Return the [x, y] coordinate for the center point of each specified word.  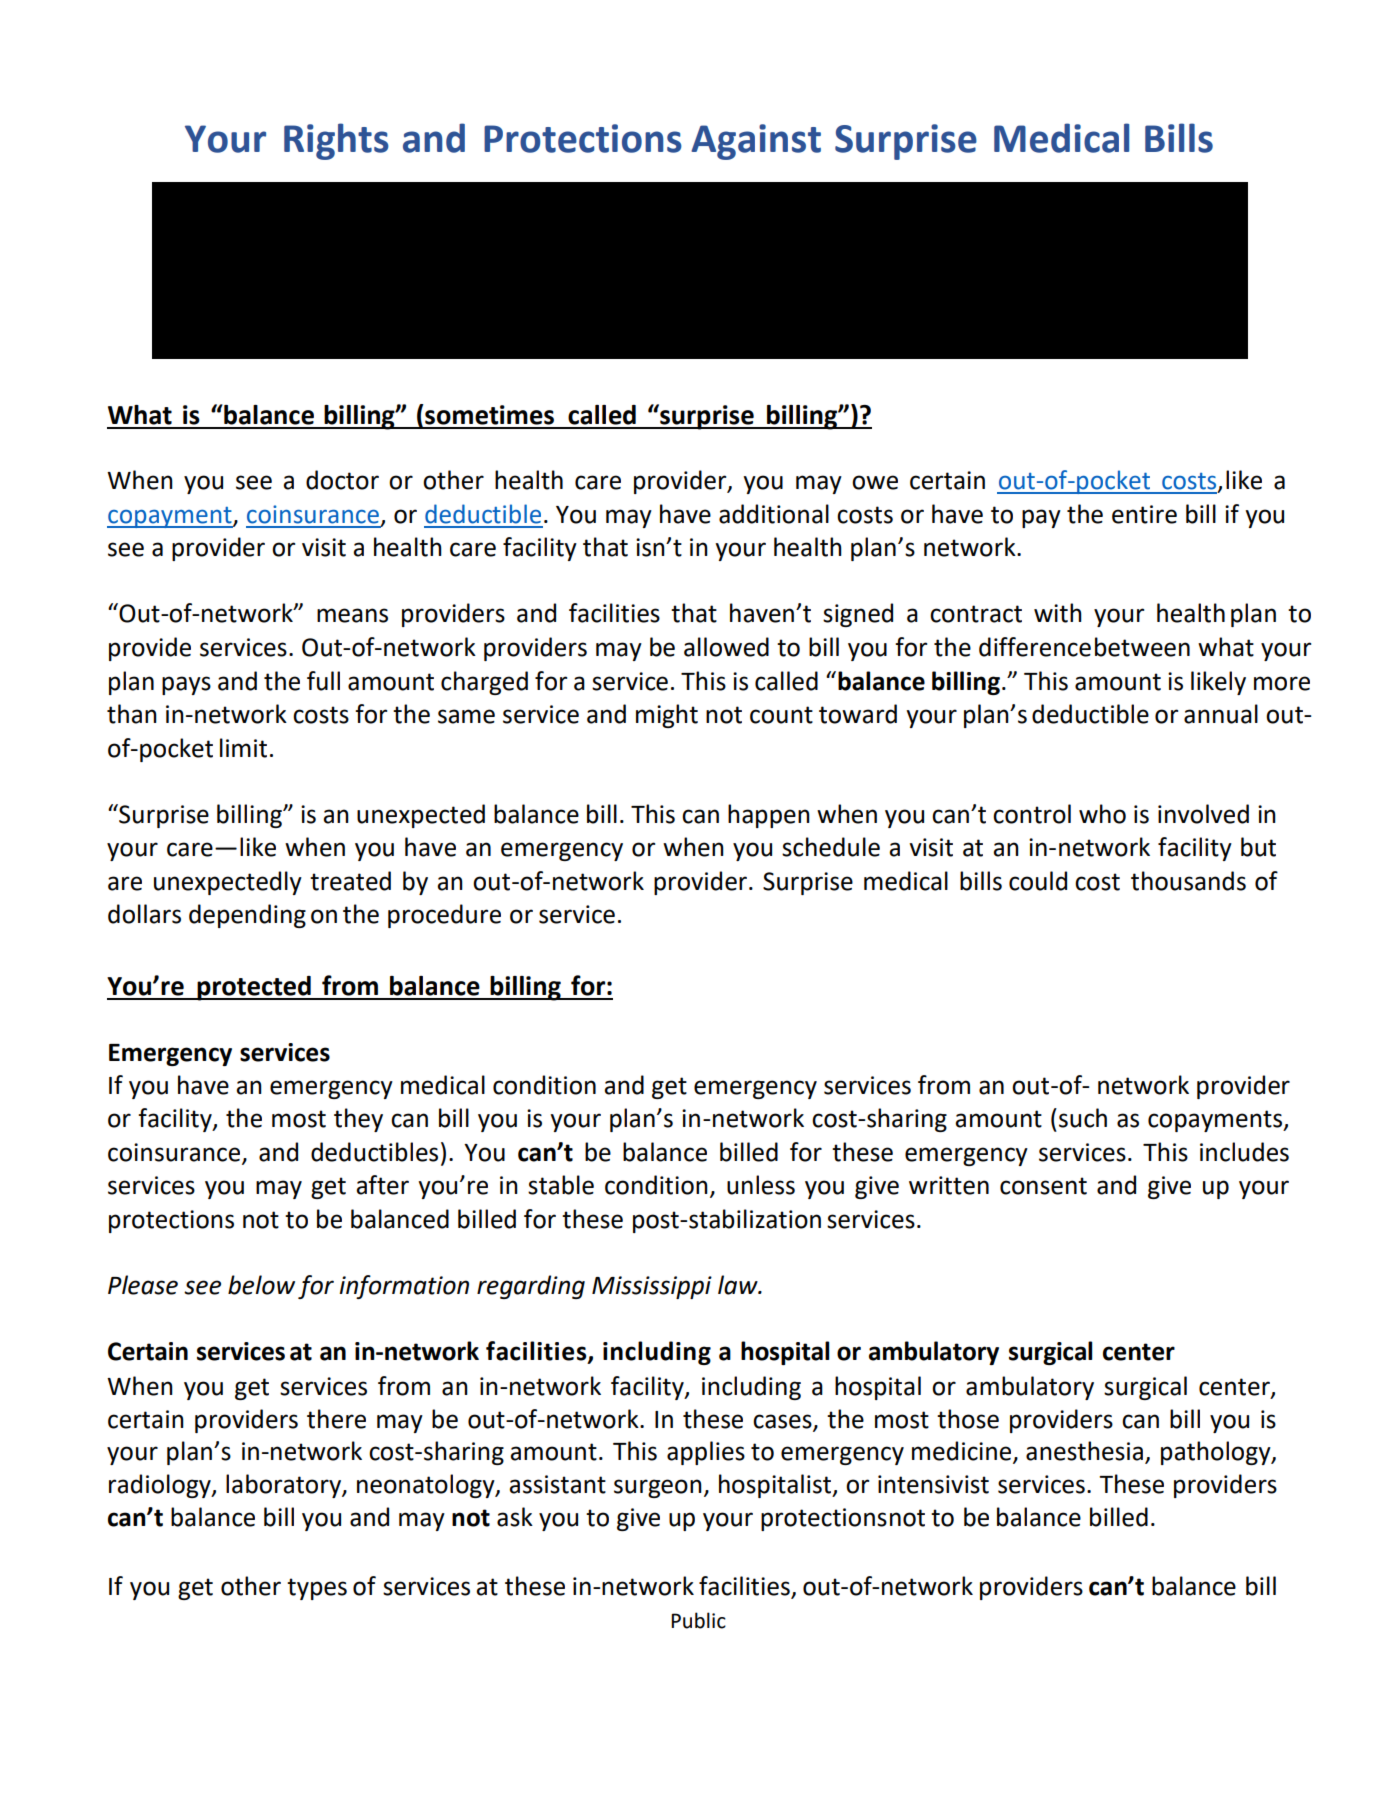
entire [1144, 514]
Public [698, 1620]
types [317, 1589]
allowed [726, 647]
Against [756, 142]
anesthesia [1084, 1451]
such [1083, 1118]
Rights [336, 141]
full [323, 681]
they [358, 1120]
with [1058, 613]
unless [761, 1185]
